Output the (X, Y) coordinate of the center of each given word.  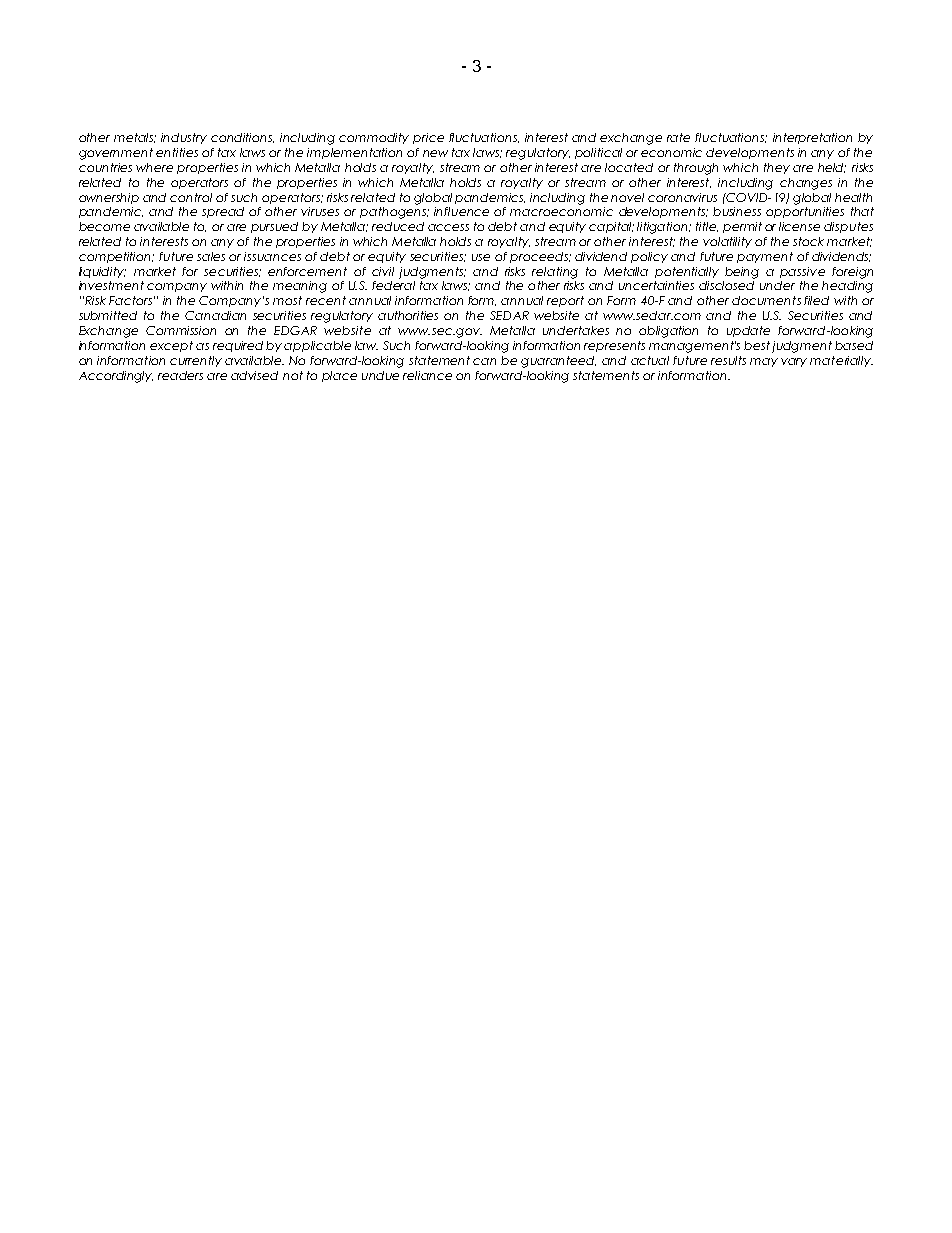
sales (211, 256)
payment (765, 257)
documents (766, 300)
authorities (408, 315)
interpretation (812, 138)
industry (184, 138)
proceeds (540, 257)
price (428, 138)
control (191, 197)
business (737, 211)
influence (461, 211)
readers (180, 375)
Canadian (215, 315)
